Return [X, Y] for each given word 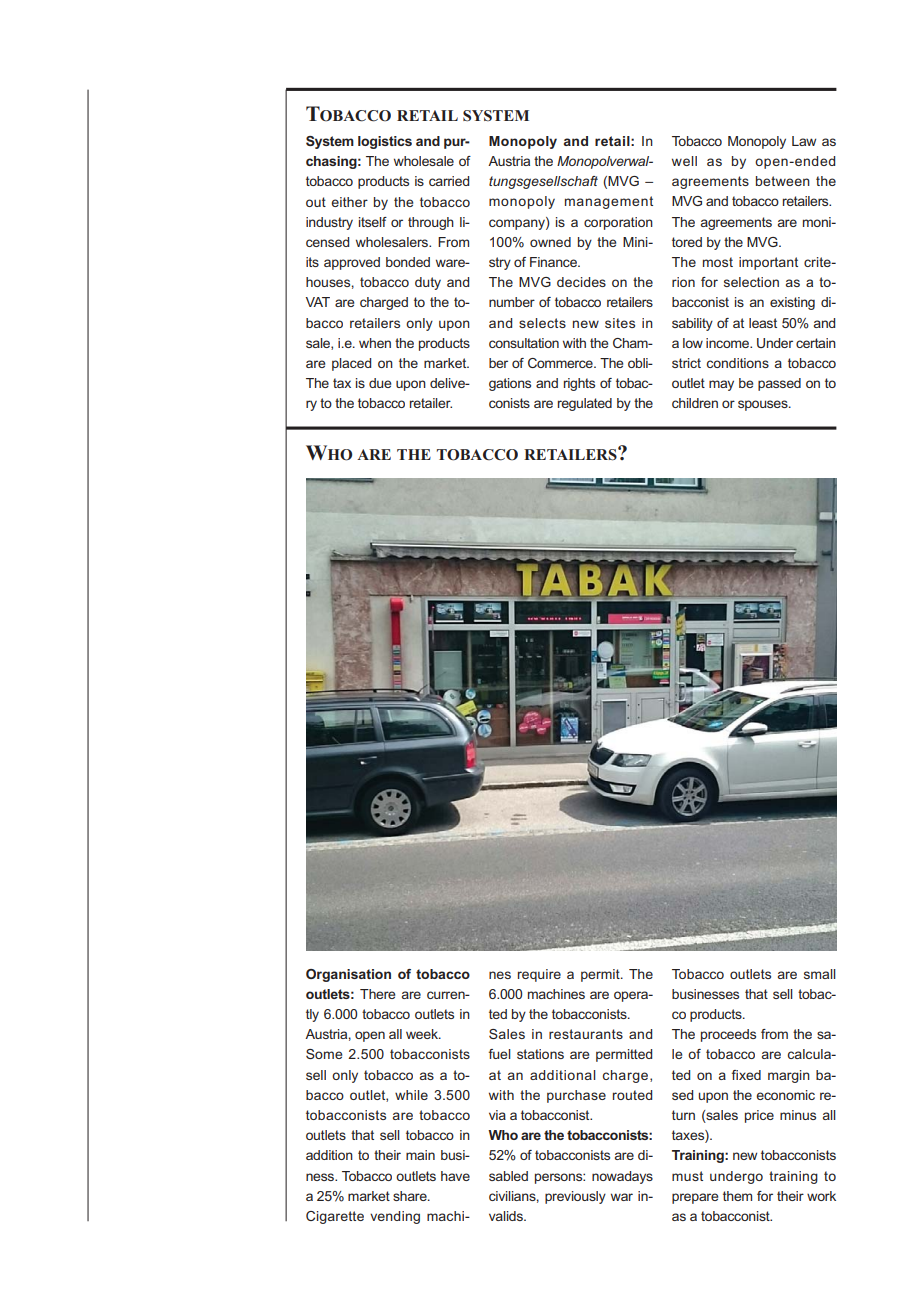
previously [575, 1197]
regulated [585, 404]
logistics [385, 142]
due [380, 383]
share [411, 1196]
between [783, 181]
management [609, 202]
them [737, 1196]
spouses [764, 405]
